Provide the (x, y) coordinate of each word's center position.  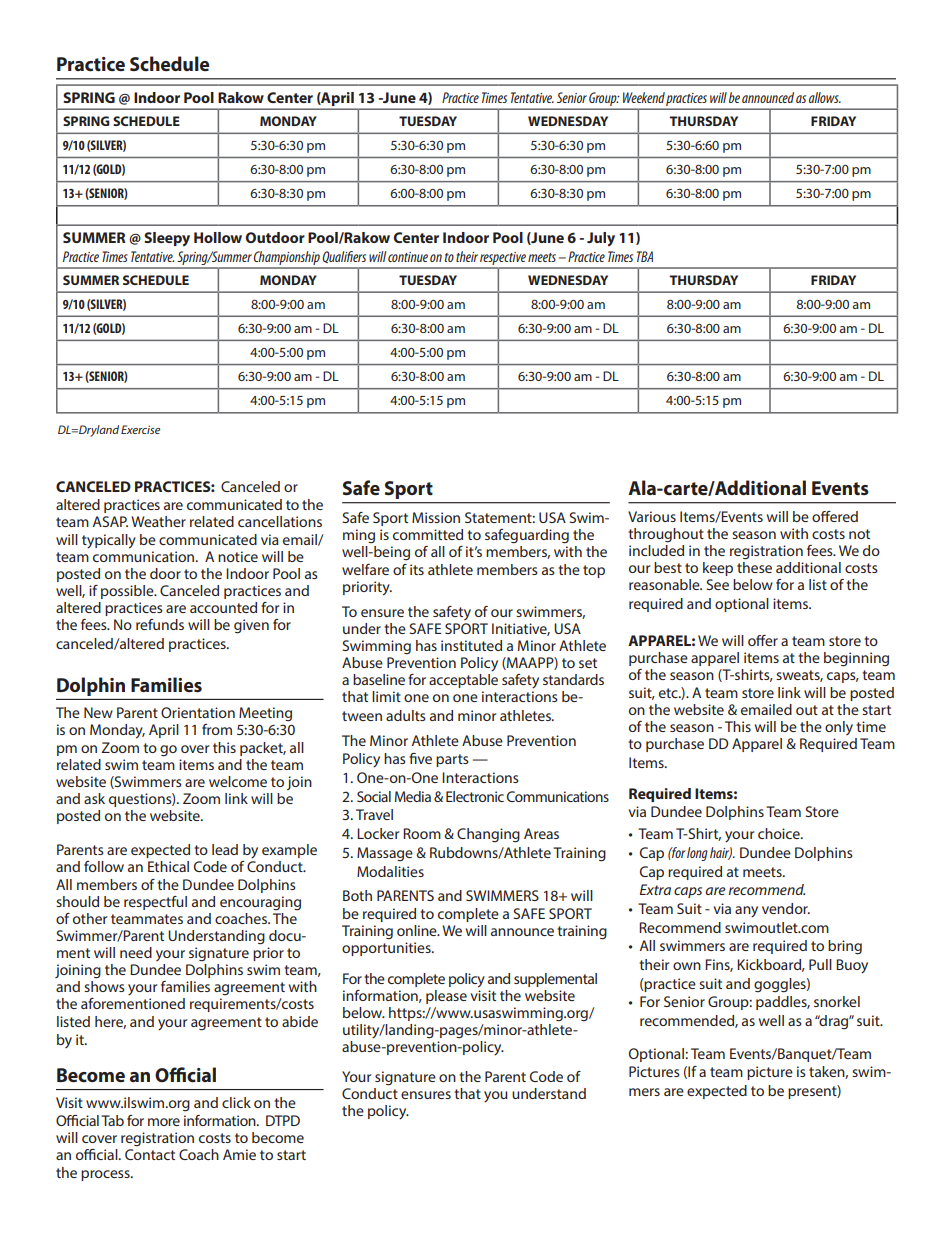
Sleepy (167, 239)
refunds (160, 624)
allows (825, 97)
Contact (150, 1154)
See (717, 584)
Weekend (644, 97)
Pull (820, 964)
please (446, 997)
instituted (471, 645)
